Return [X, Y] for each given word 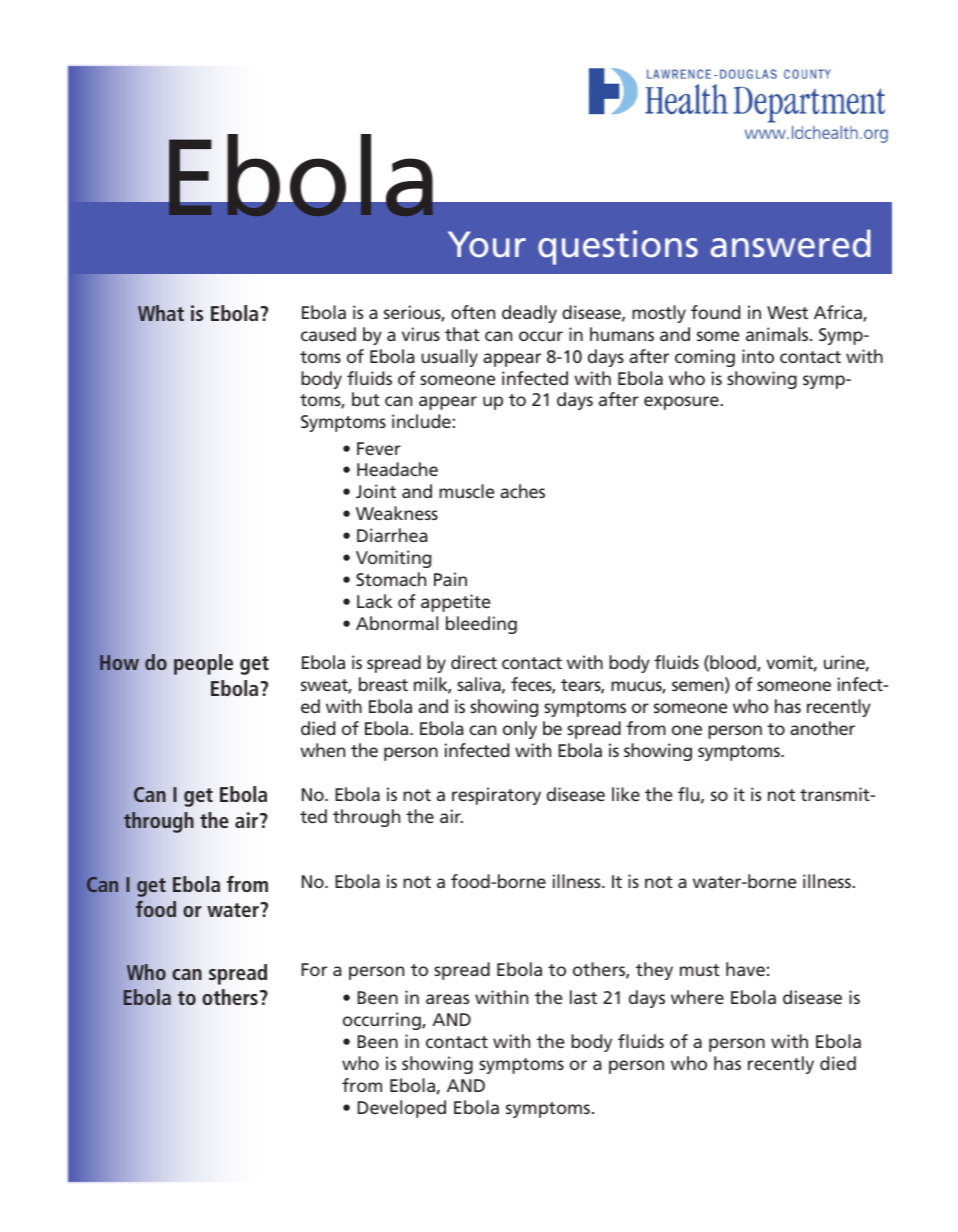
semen [699, 687]
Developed [401, 1109]
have [745, 969]
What [161, 313]
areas [447, 999]
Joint [376, 491]
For [314, 969]
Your [487, 244]
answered [791, 243]
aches [522, 491]
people [203, 664]
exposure [682, 403]
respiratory [496, 796]
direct [474, 662]
